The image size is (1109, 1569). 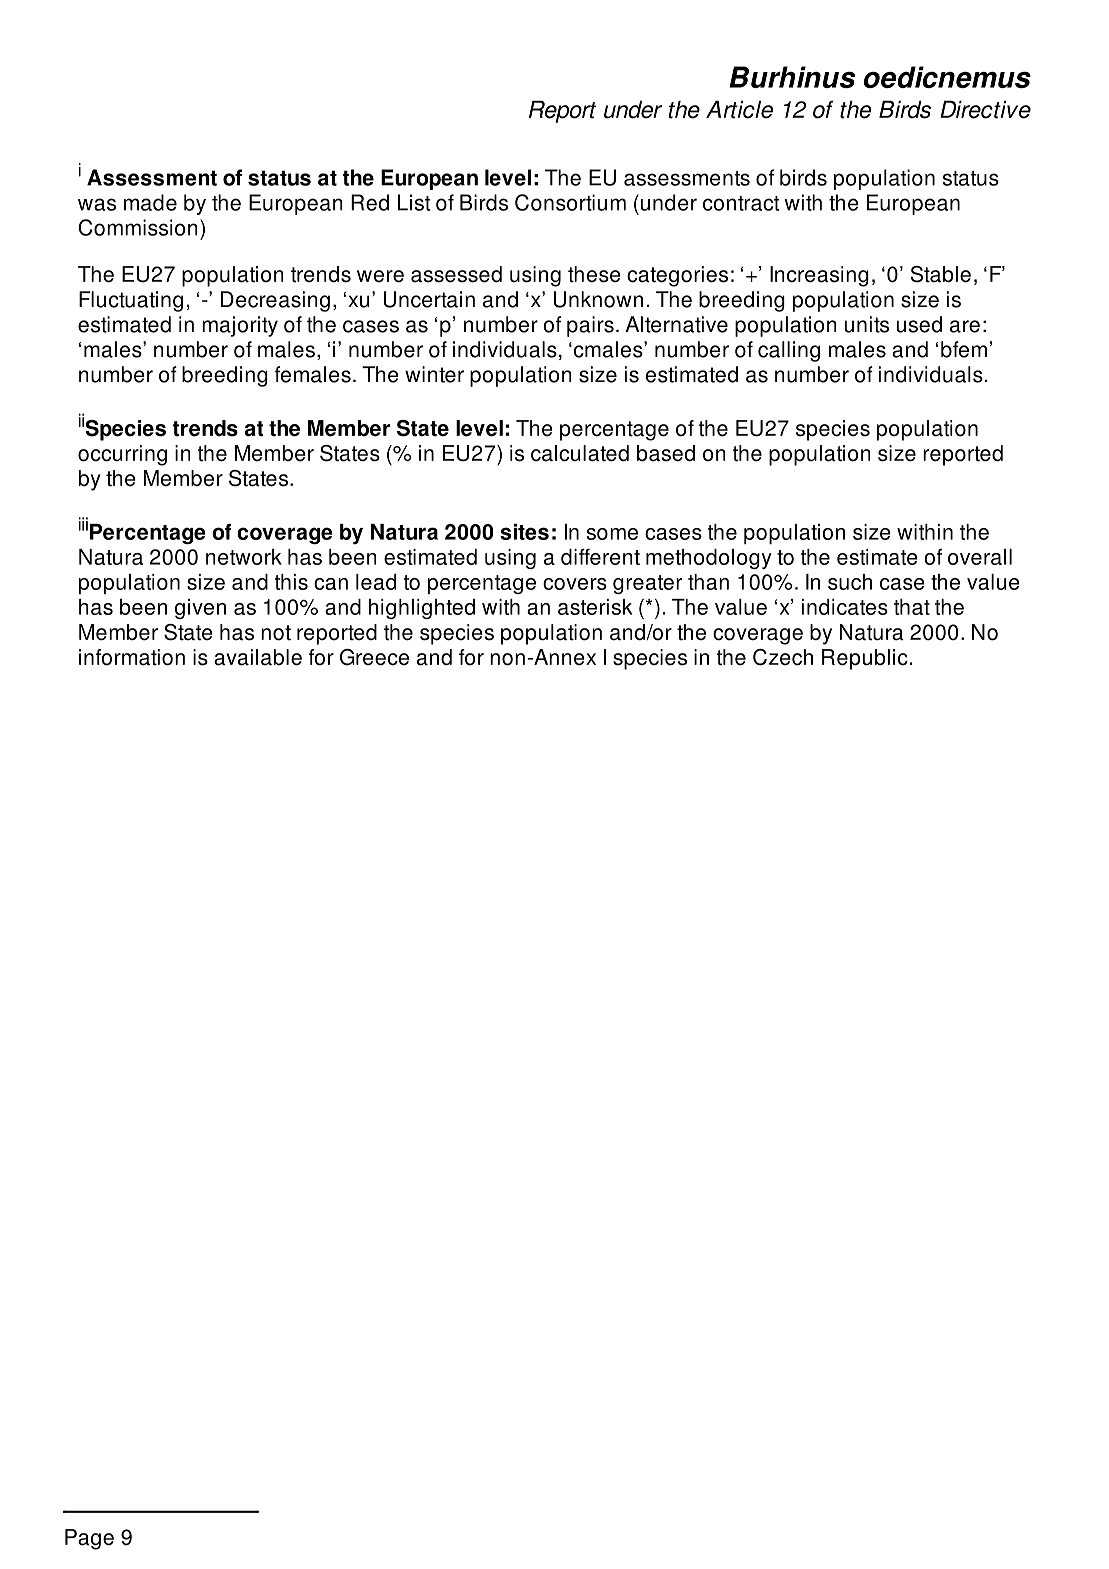 What do you see at coordinates (985, 109) in the screenshot?
I see `Directive` at bounding box center [985, 109].
